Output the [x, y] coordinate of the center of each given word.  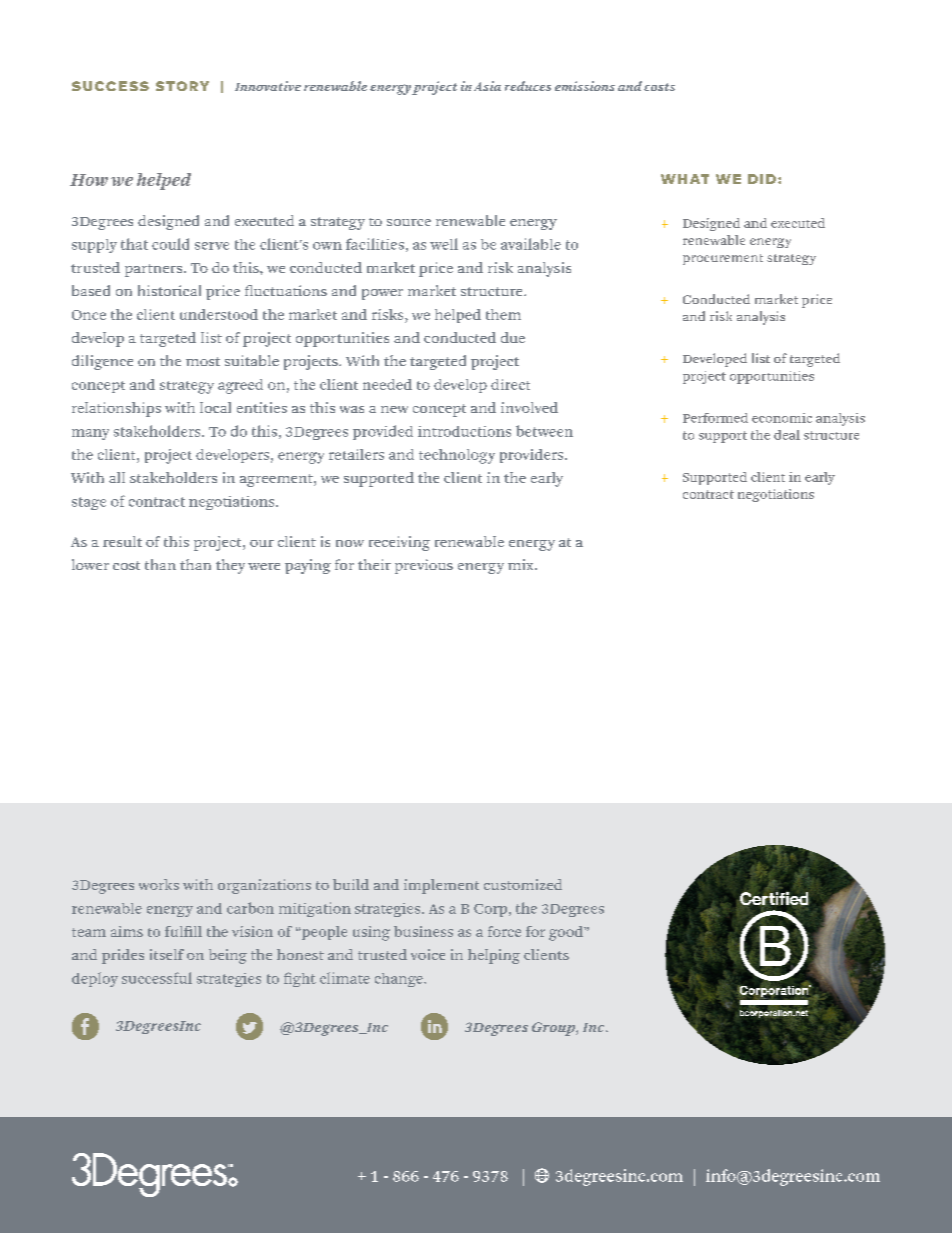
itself [167, 954]
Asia [487, 86]
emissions [585, 86]
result [122, 541]
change [400, 980]
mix [522, 564]
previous [424, 566]
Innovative [268, 86]
